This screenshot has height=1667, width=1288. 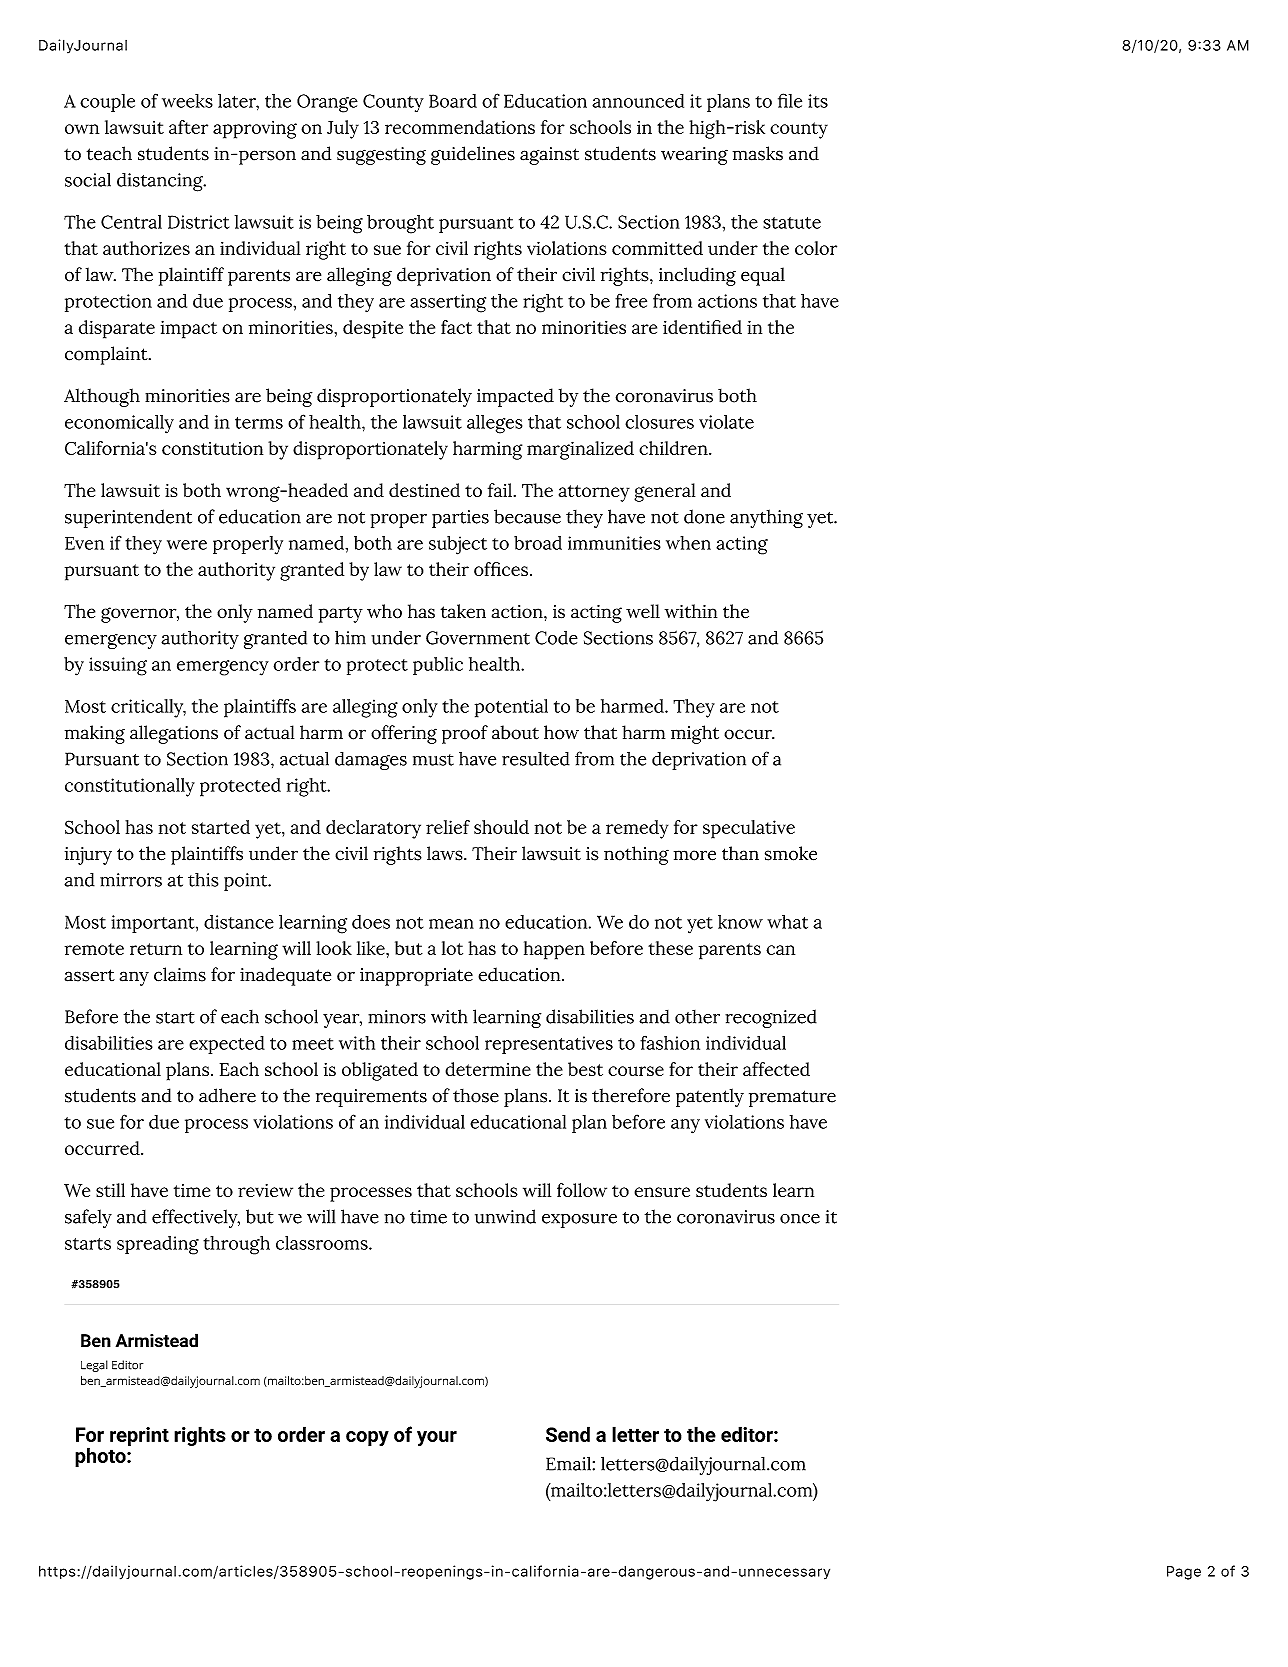 What do you see at coordinates (188, 127) in the screenshot?
I see `after` at bounding box center [188, 127].
